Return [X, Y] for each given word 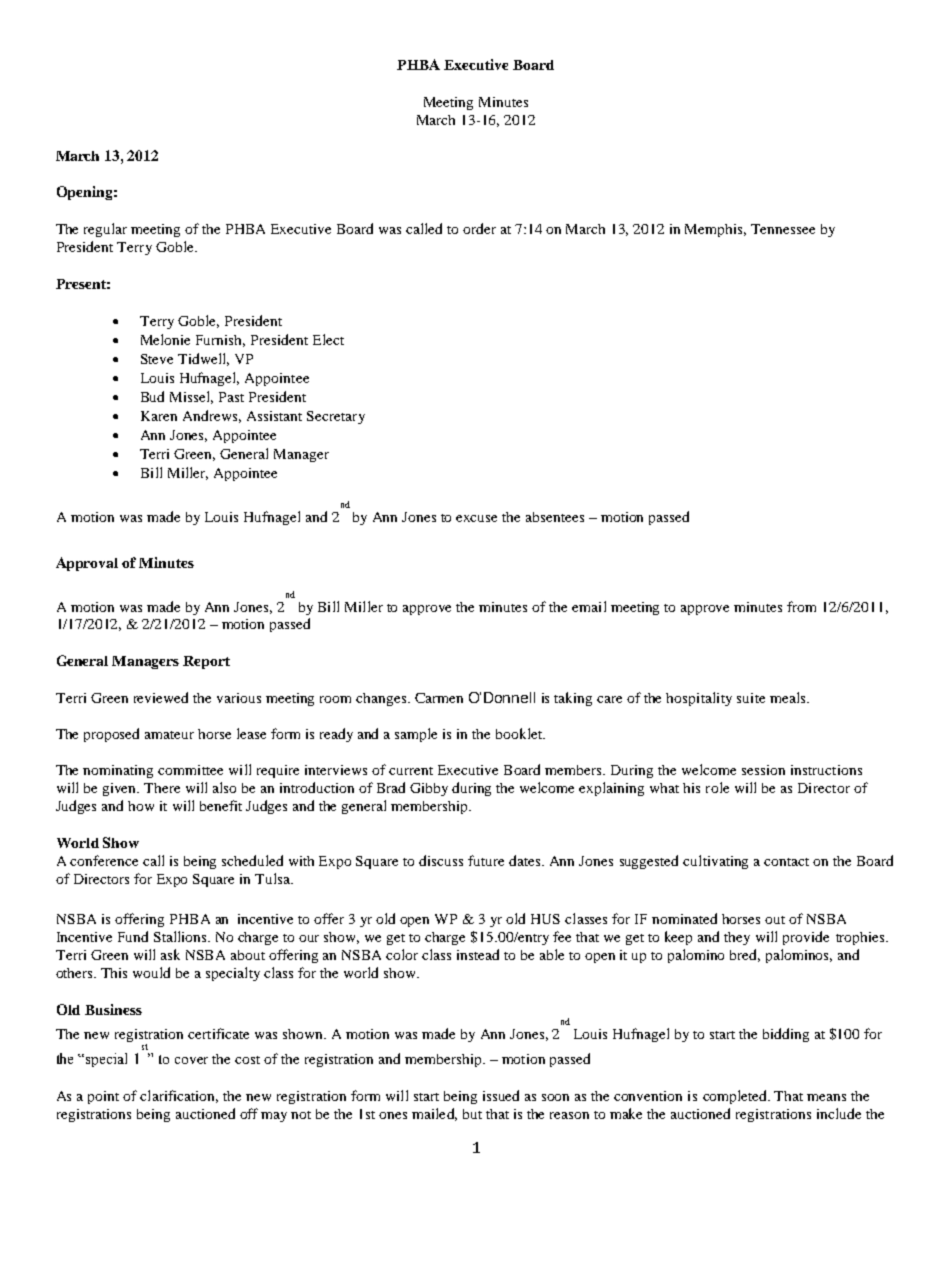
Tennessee [783, 229]
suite [751, 698]
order [479, 228]
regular [105, 230]
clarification [179, 1096]
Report [206, 662]
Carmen [439, 698]
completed [736, 1097]
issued [501, 1095]
